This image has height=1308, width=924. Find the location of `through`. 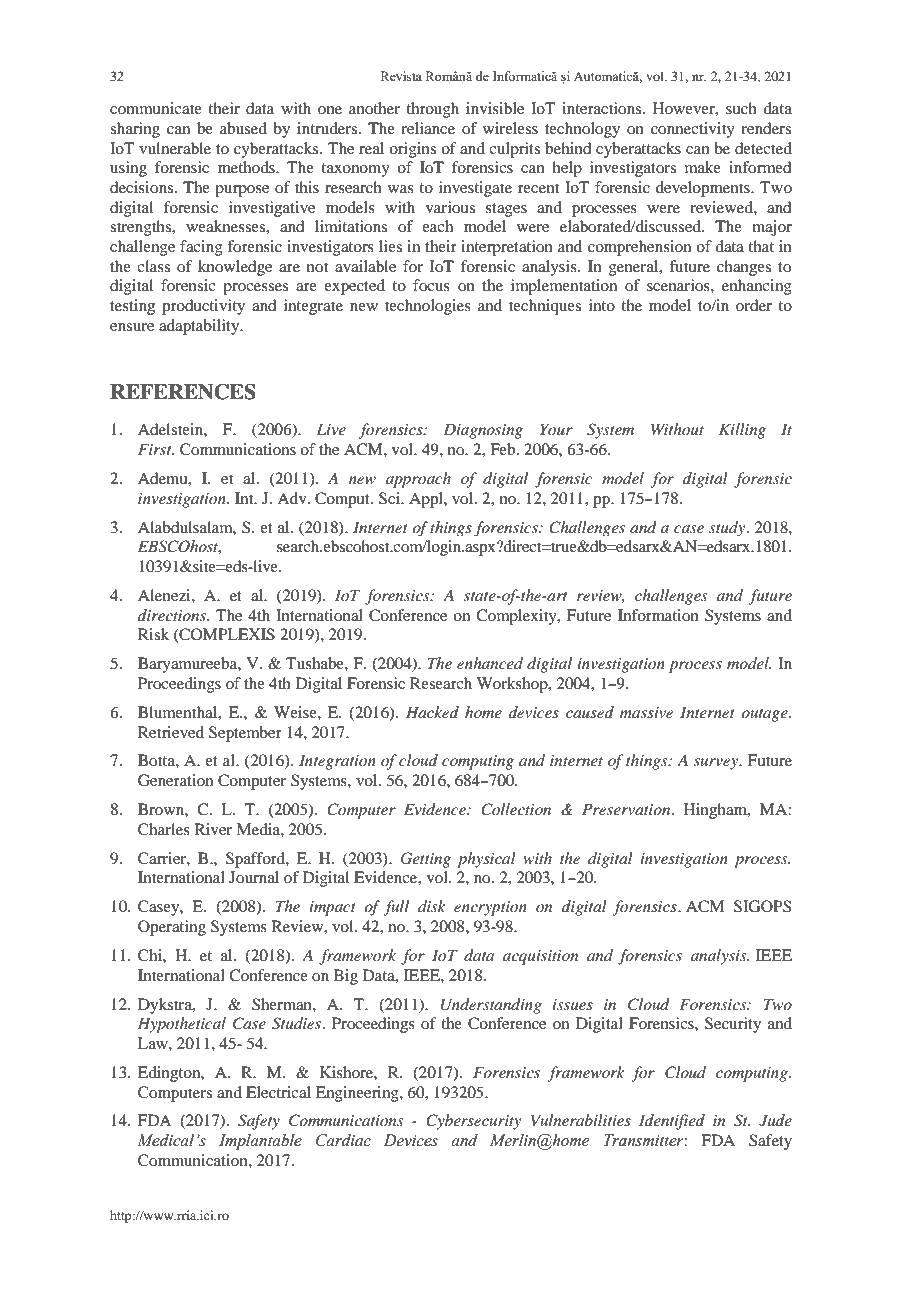

through is located at coordinates (432, 110).
